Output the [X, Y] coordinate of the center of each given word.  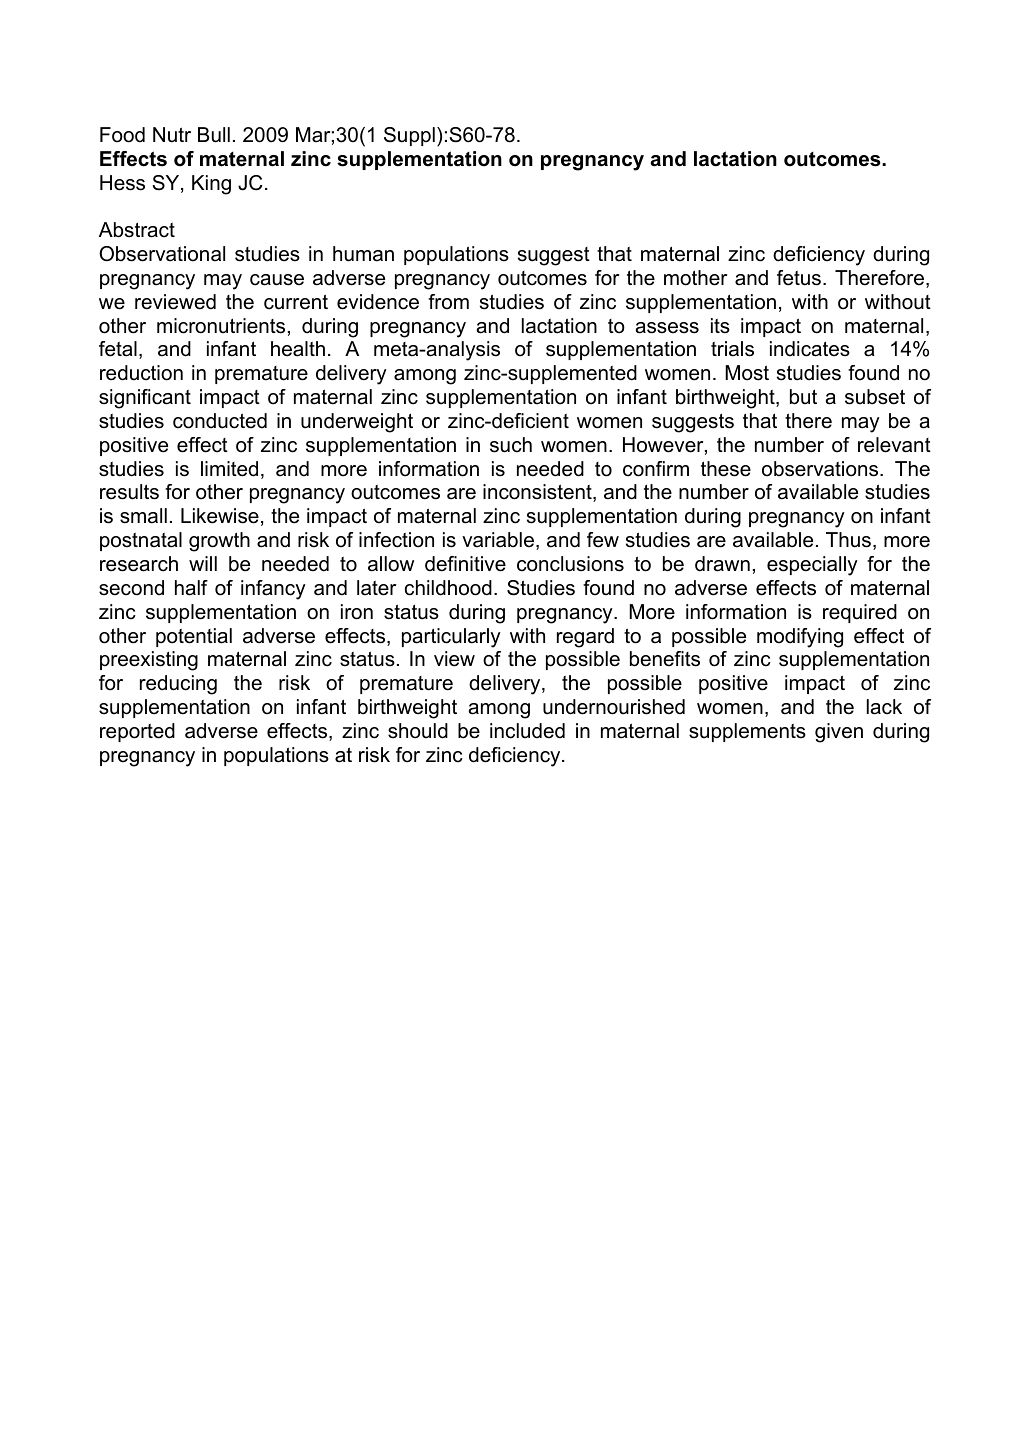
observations [821, 469]
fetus [799, 278]
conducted [220, 421]
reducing [178, 685]
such [511, 445]
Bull [214, 135]
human [363, 254]
